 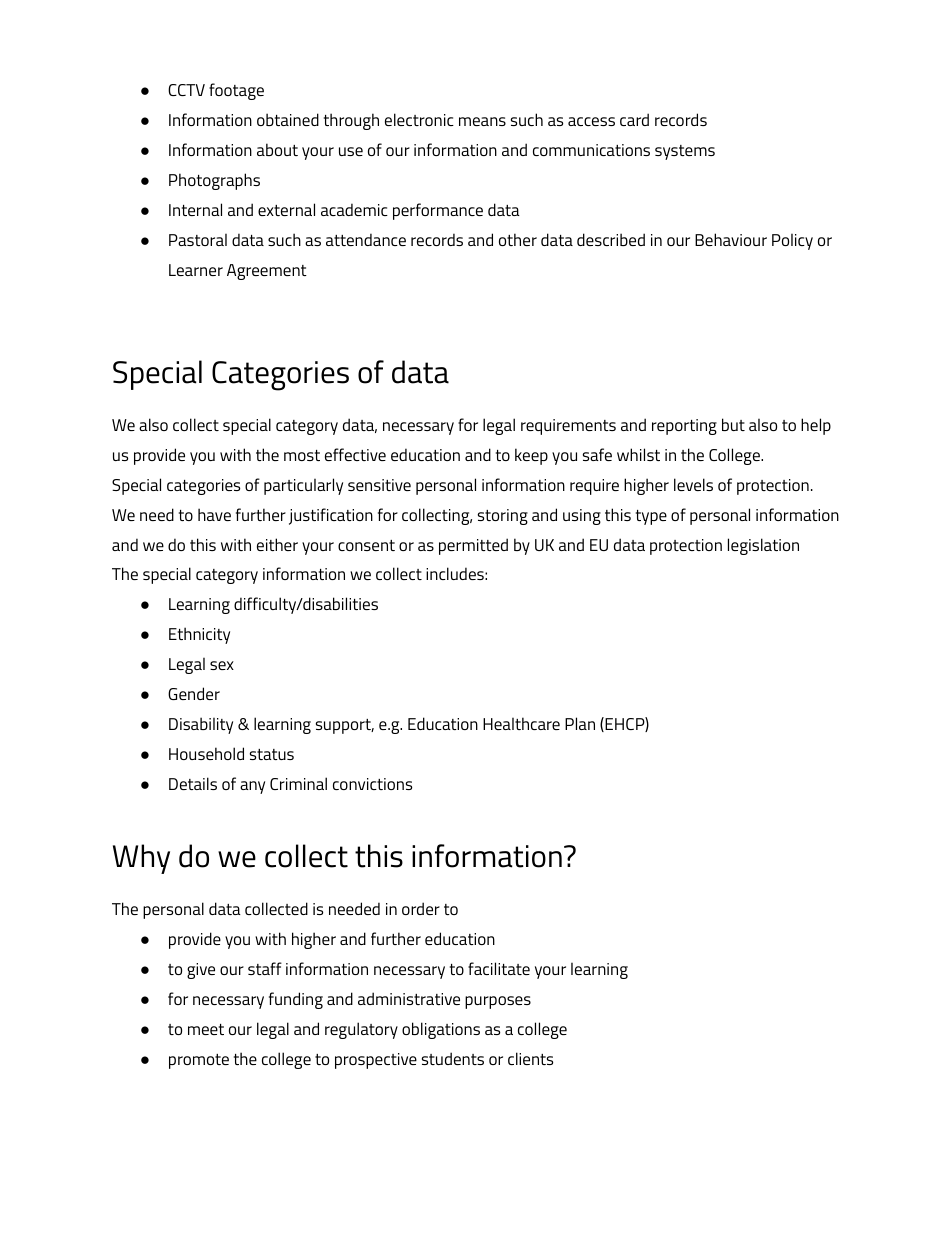 I want to click on means, so click(x=482, y=121).
